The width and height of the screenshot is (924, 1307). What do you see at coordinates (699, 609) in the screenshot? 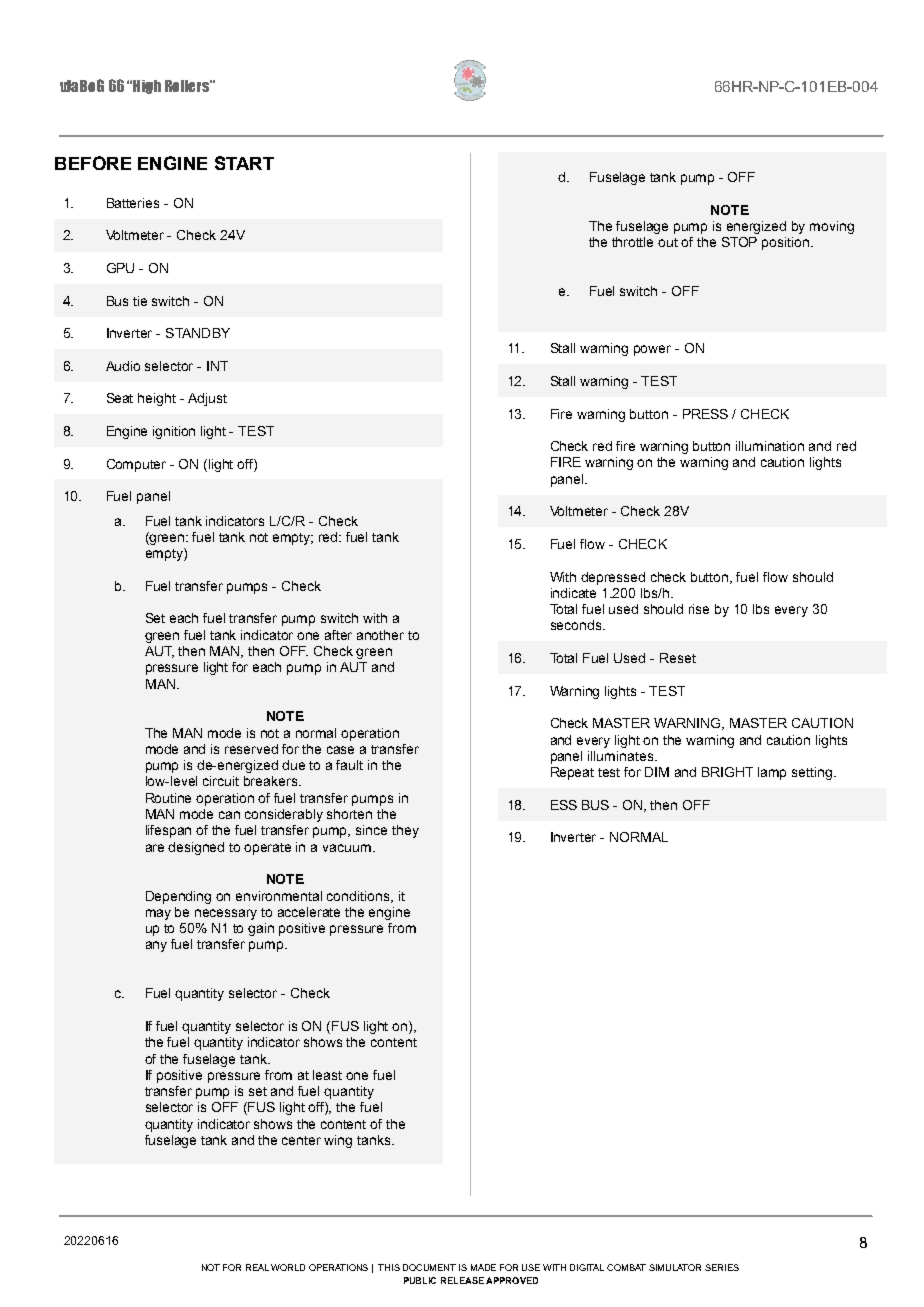
I see `rise` at bounding box center [699, 609].
